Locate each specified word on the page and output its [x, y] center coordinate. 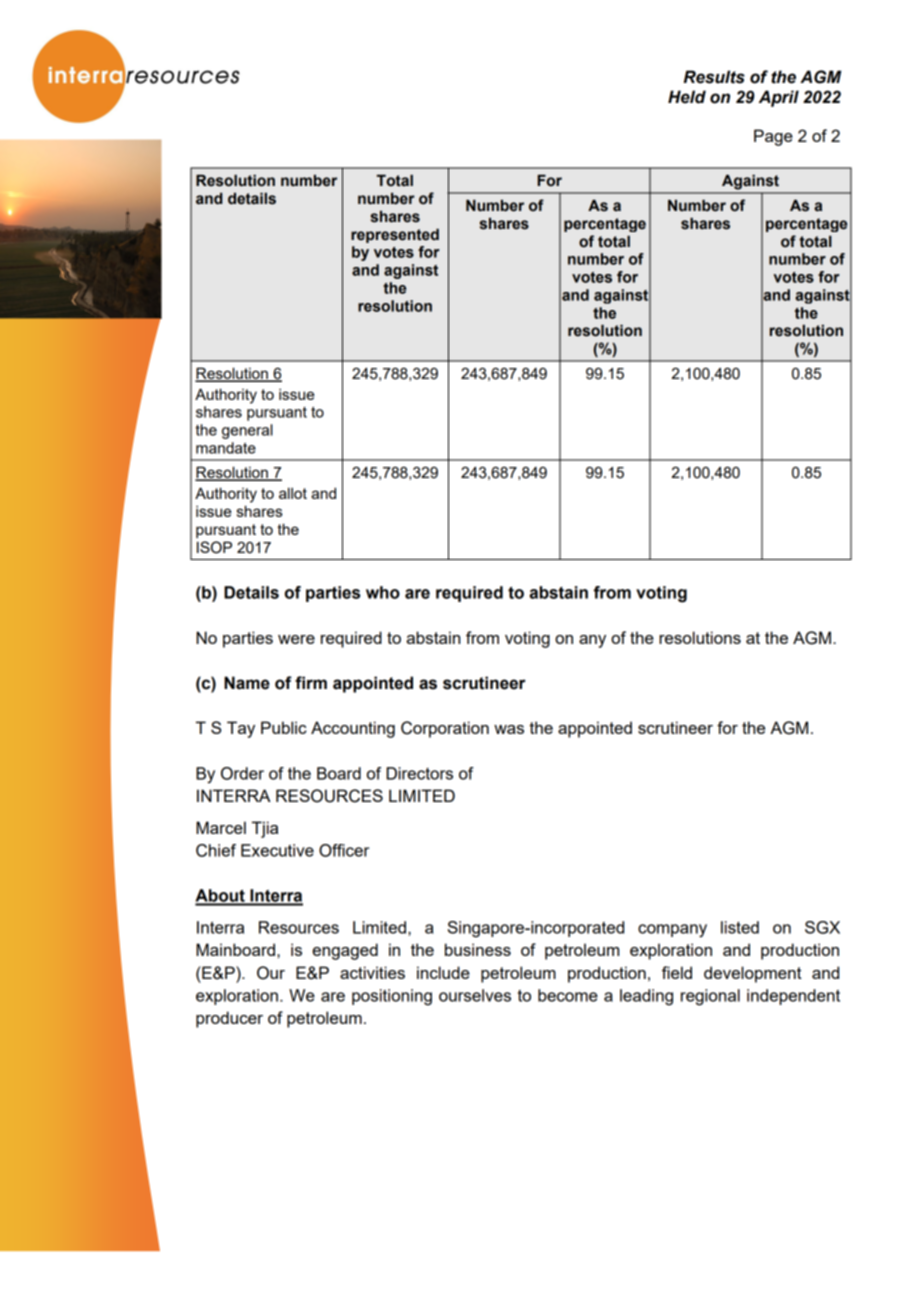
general [247, 431]
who [383, 592]
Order [242, 773]
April [779, 98]
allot [293, 493]
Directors [419, 773]
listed [740, 927]
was [509, 729]
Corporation [445, 729]
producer [229, 1019]
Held [687, 97]
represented [395, 236]
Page [773, 137]
